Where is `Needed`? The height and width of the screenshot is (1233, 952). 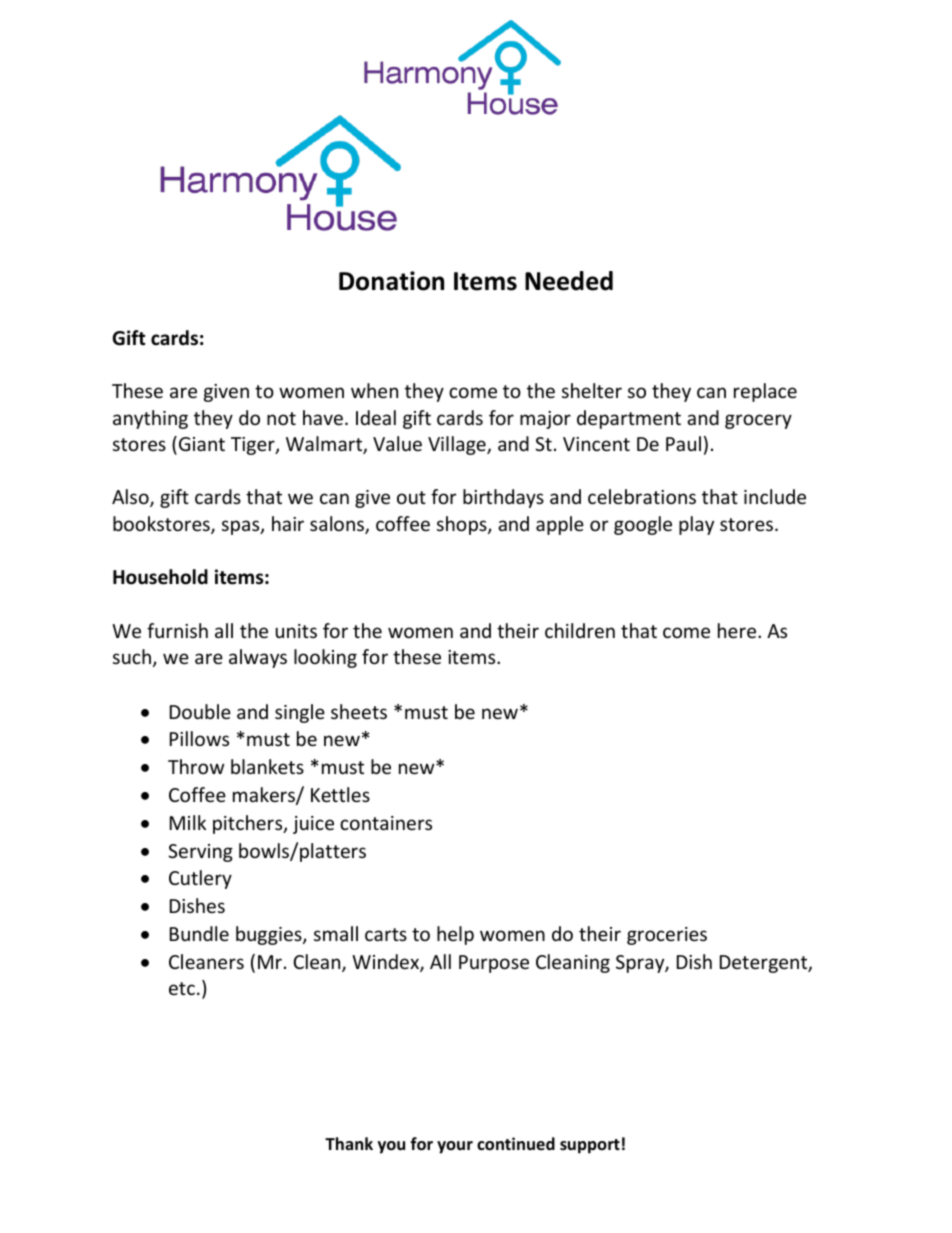 Needed is located at coordinates (569, 281).
